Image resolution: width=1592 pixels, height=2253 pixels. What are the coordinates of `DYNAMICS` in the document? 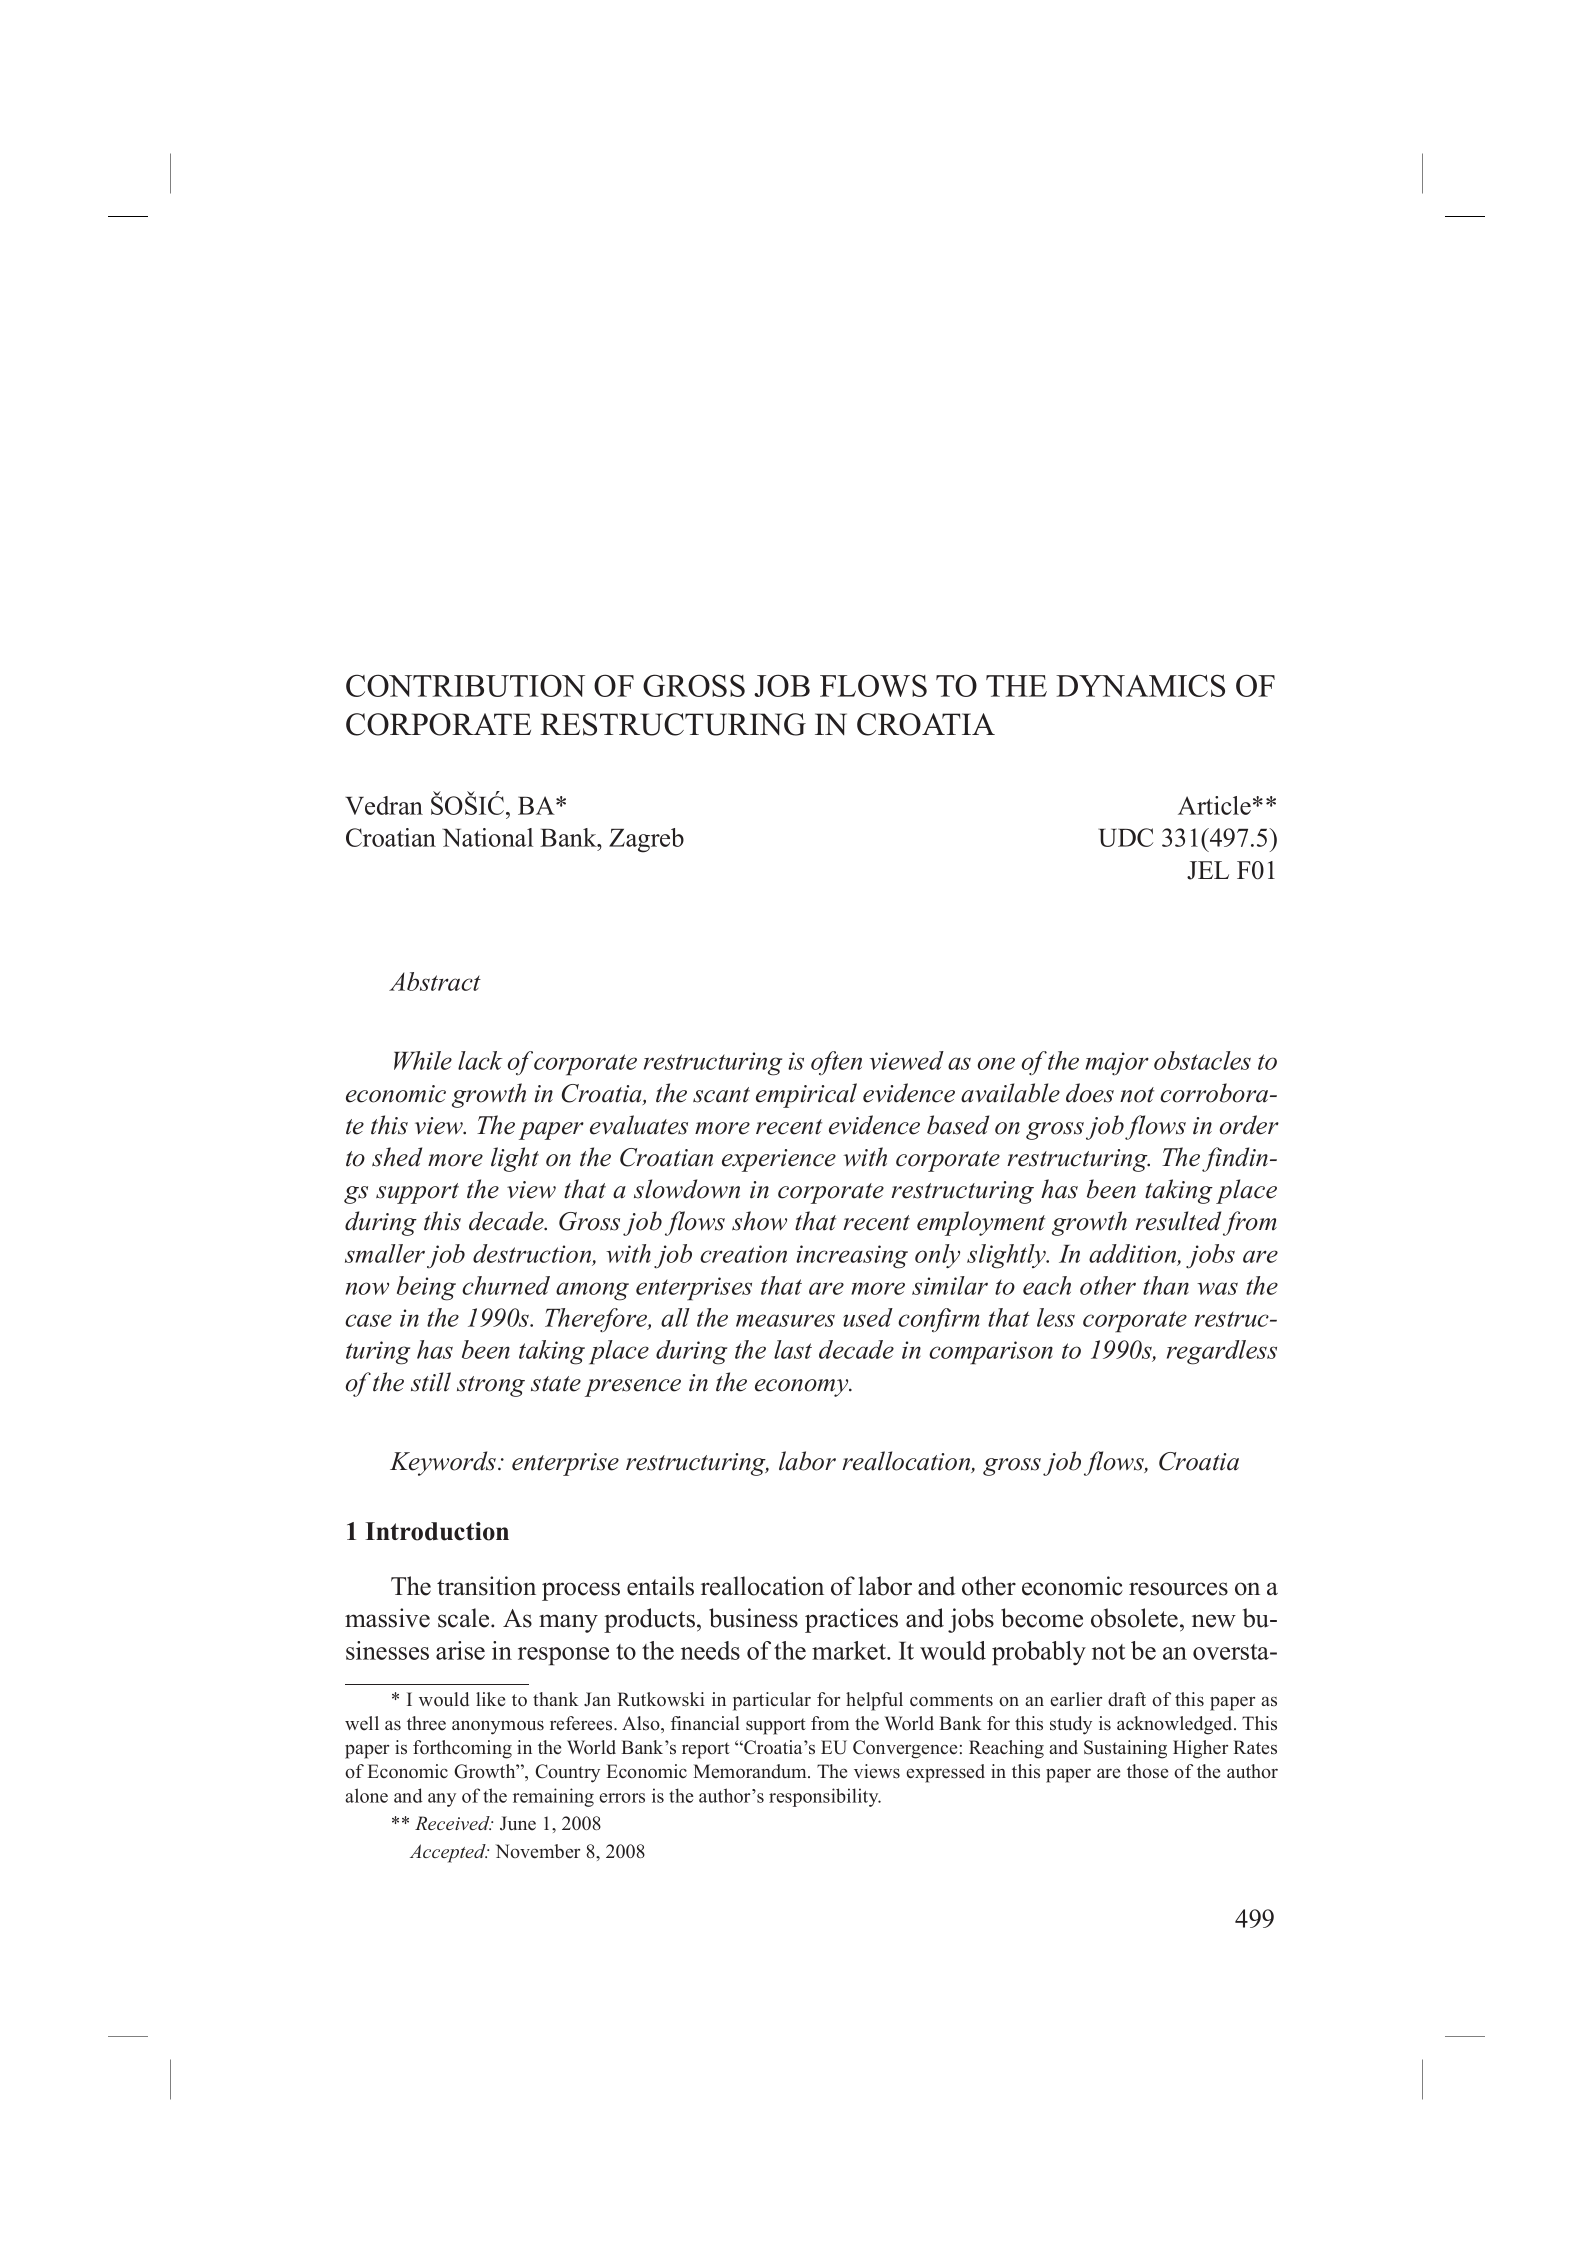 It's located at (1140, 685).
